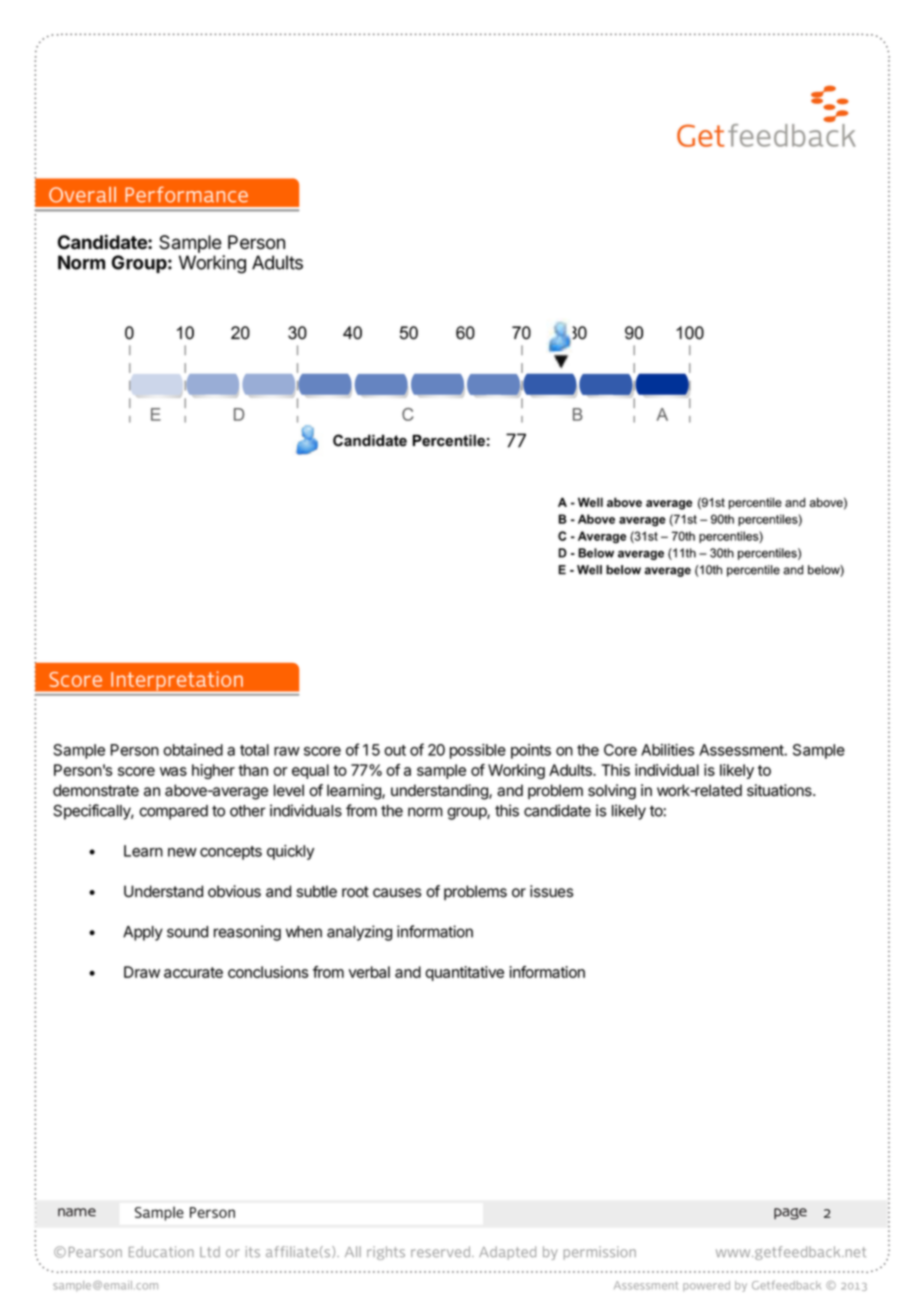 This screenshot has height=1308, width=924. What do you see at coordinates (161, 1251) in the screenshot?
I see `Education` at bounding box center [161, 1251].
